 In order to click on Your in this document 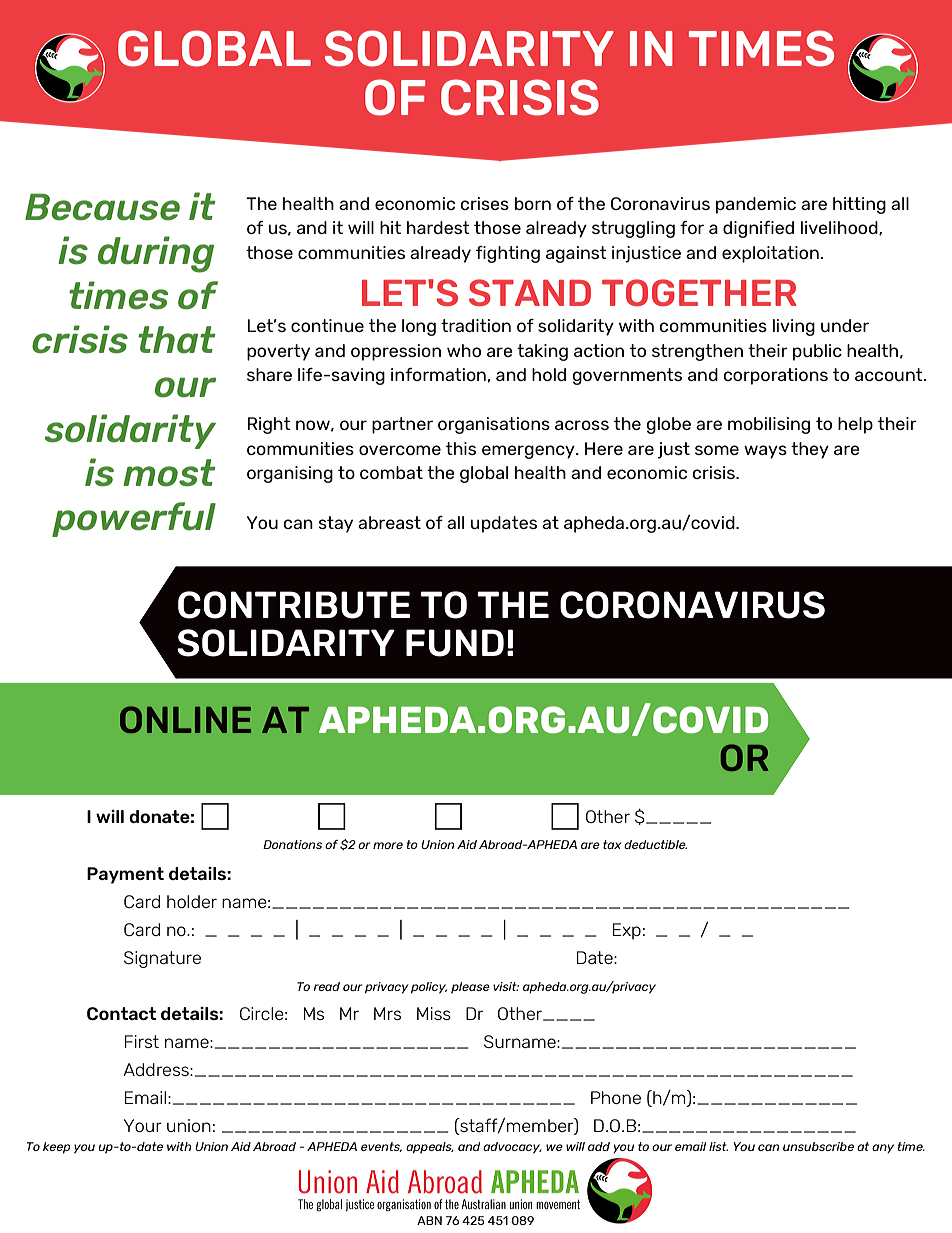, I will do `click(143, 1125)`.
